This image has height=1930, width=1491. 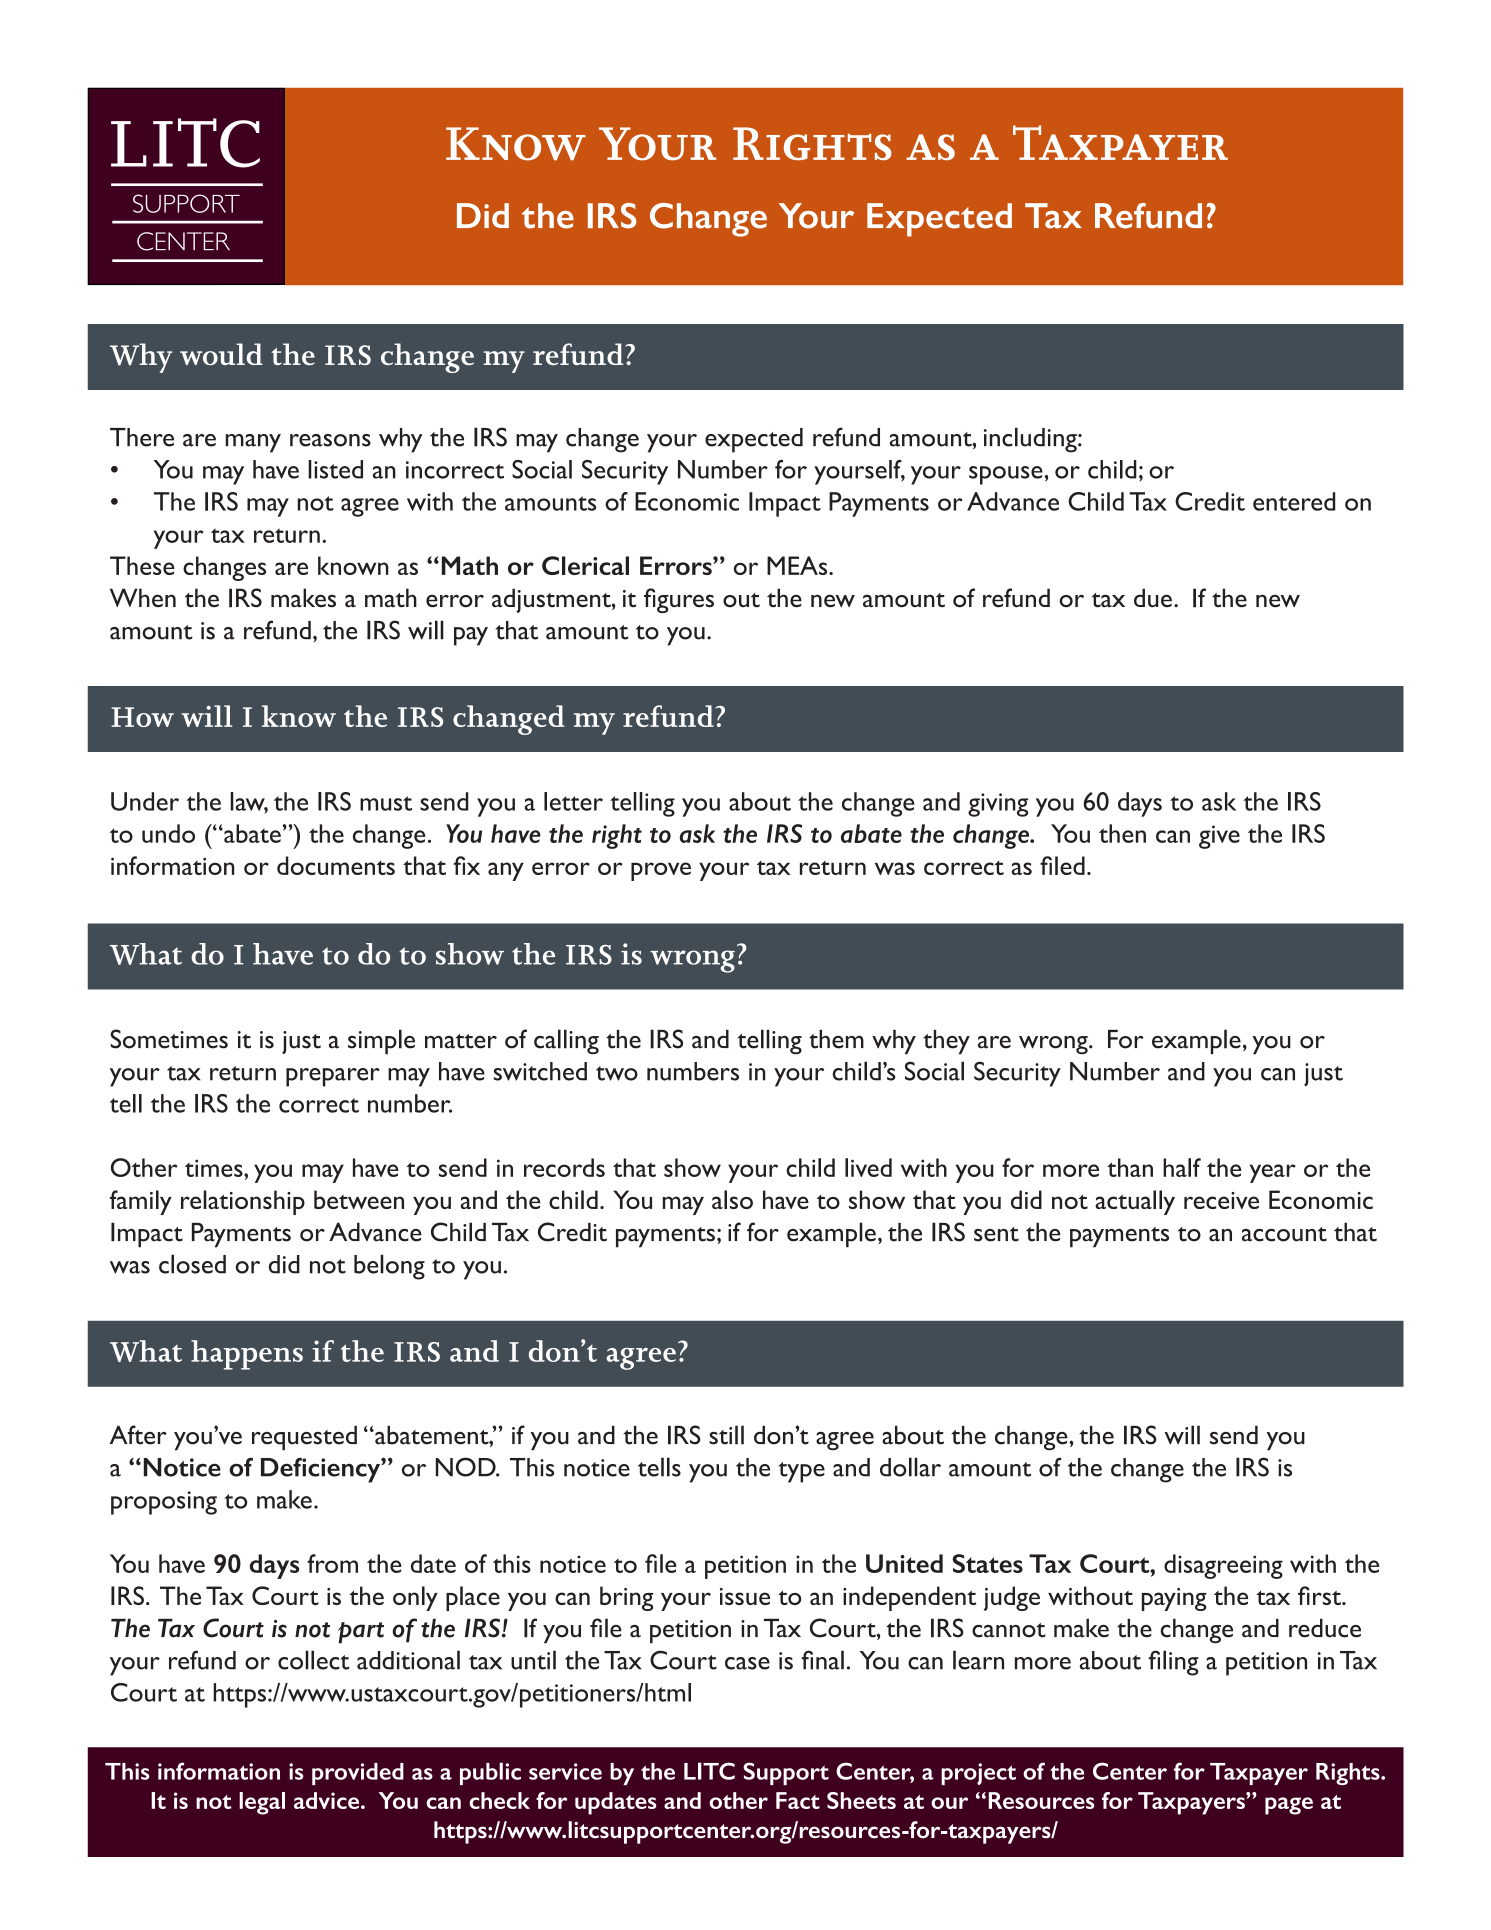 What do you see at coordinates (1289, 1806) in the image?
I see `page` at bounding box center [1289, 1806].
